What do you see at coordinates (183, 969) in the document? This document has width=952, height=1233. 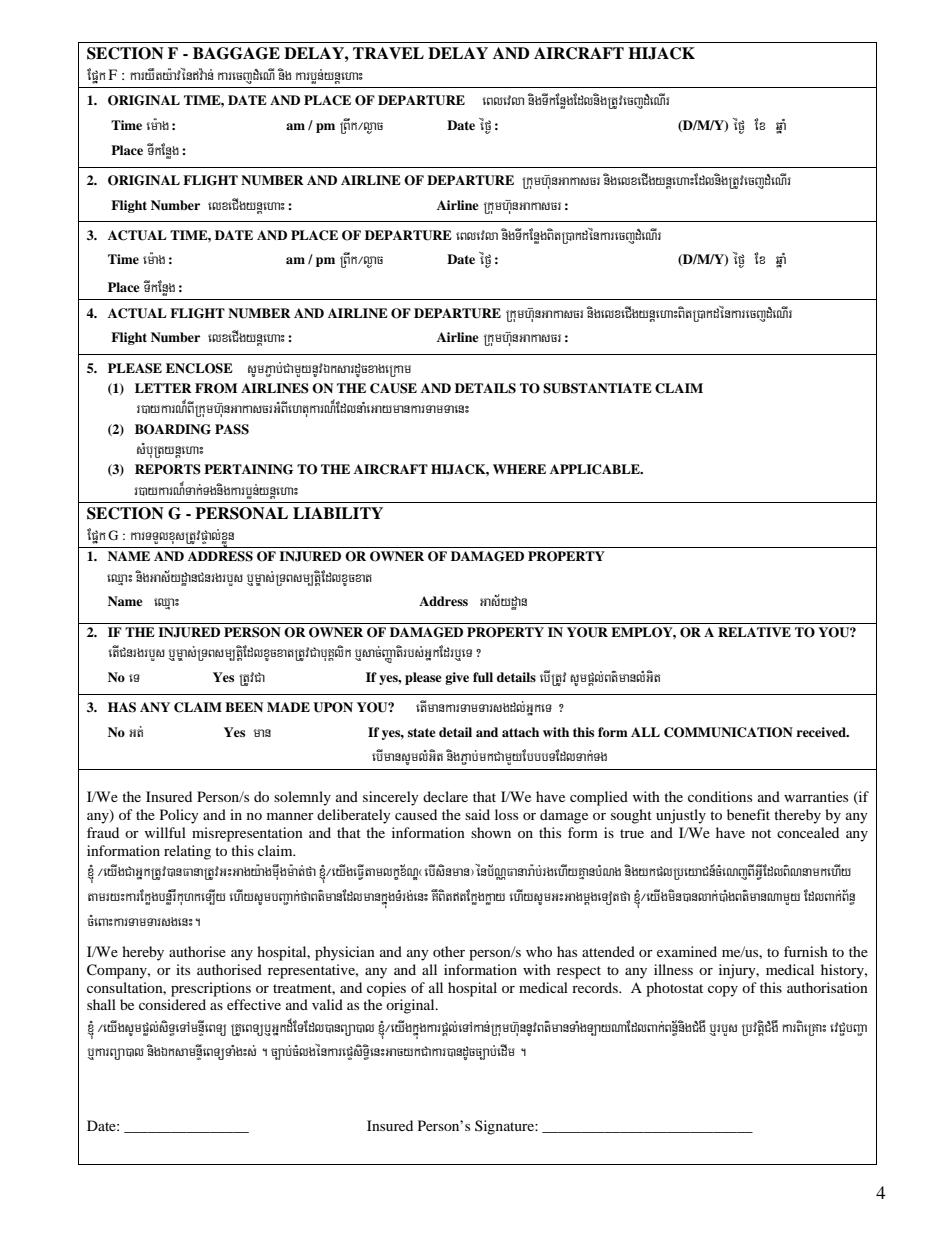 I see `its` at bounding box center [183, 969].
